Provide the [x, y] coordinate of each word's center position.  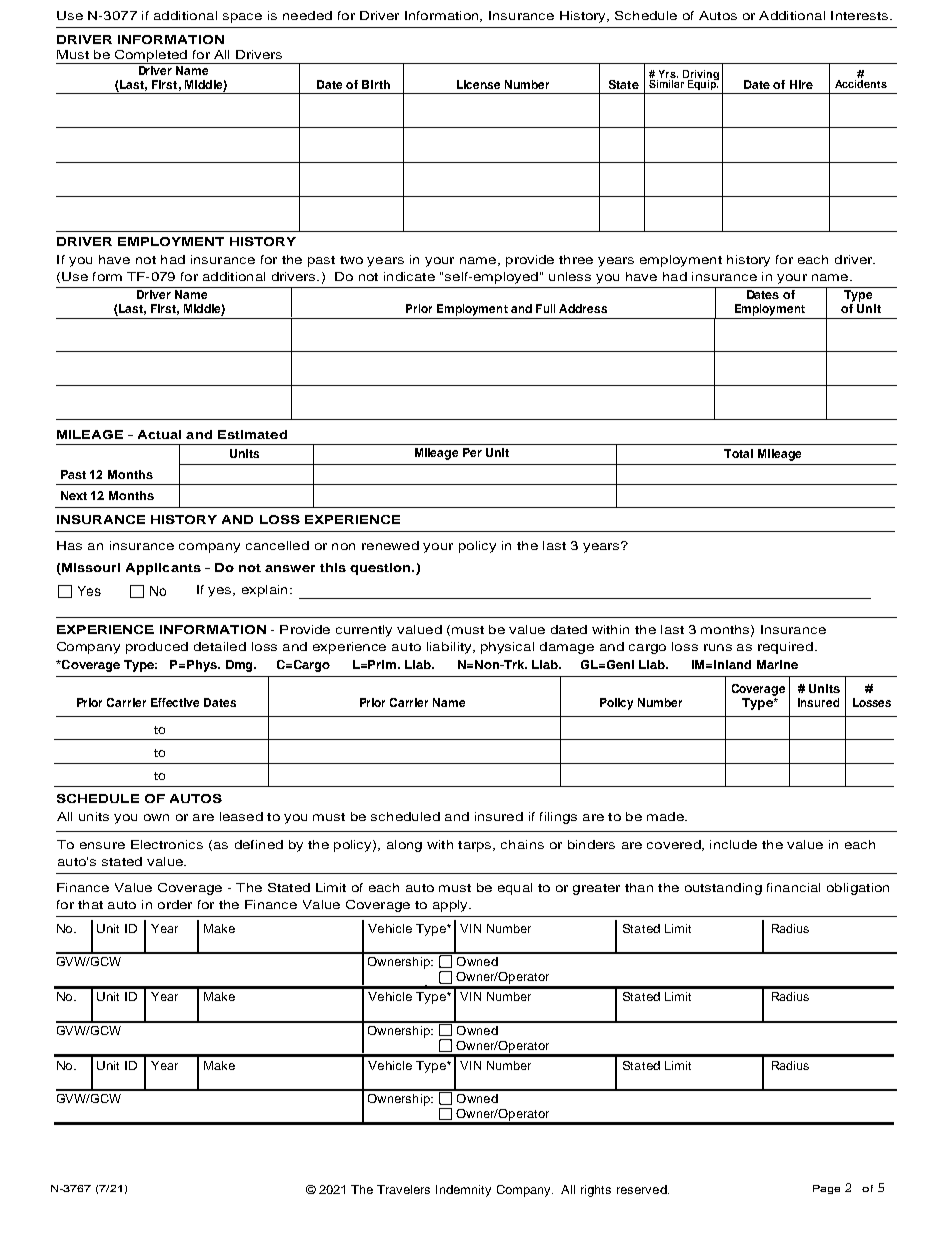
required [787, 648]
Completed [150, 57]
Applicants [163, 569]
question [381, 569]
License [478, 84]
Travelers [403, 1189]
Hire [801, 84]
